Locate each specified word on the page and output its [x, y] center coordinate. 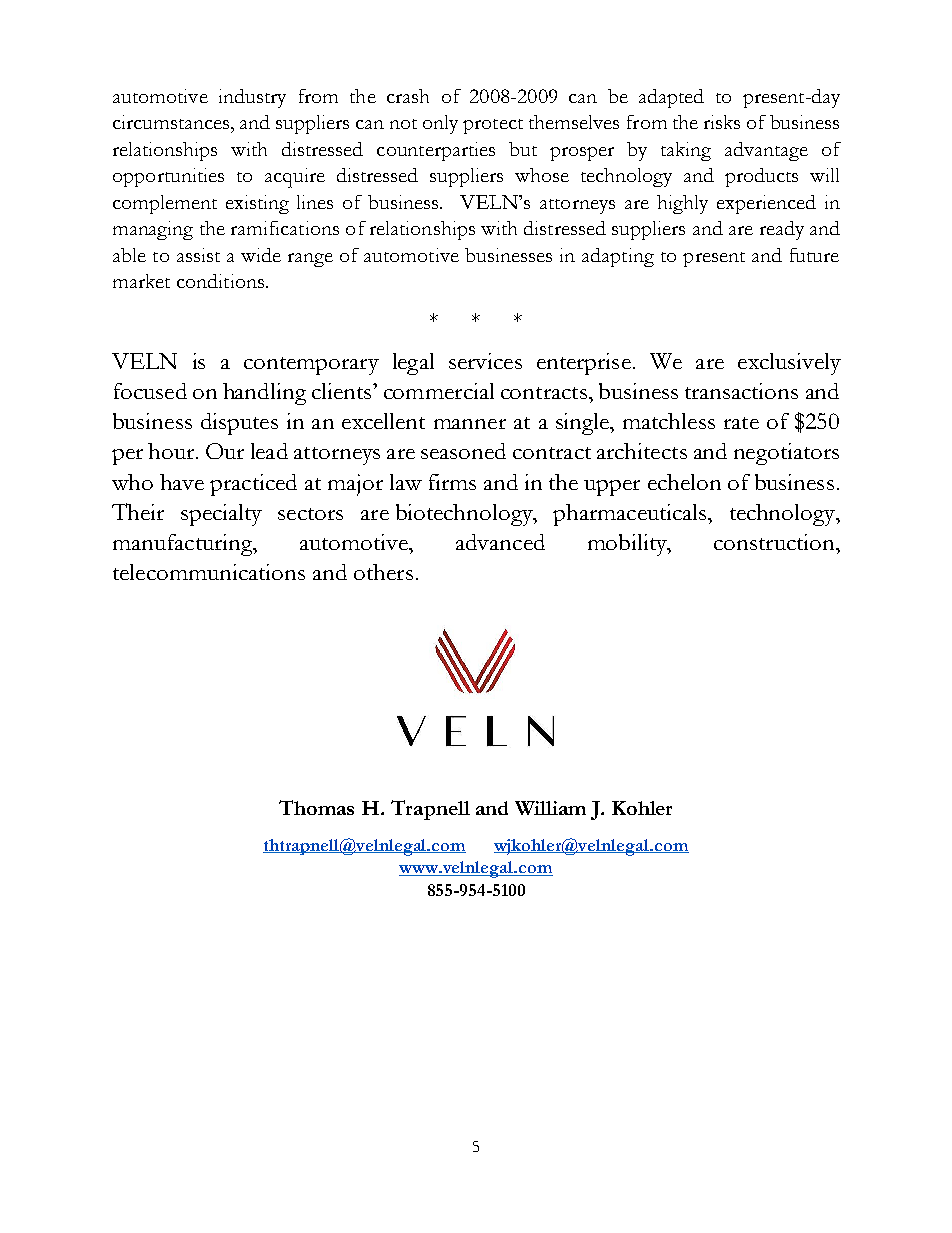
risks [722, 122]
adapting [618, 257]
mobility [628, 545]
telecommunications [209, 572]
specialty [221, 515]
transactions [741, 391]
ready [782, 230]
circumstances [172, 122]
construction [775, 542]
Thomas [316, 807]
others [383, 572]
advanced [500, 542]
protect [493, 126]
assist [198, 255]
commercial [439, 391]
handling [264, 394]
